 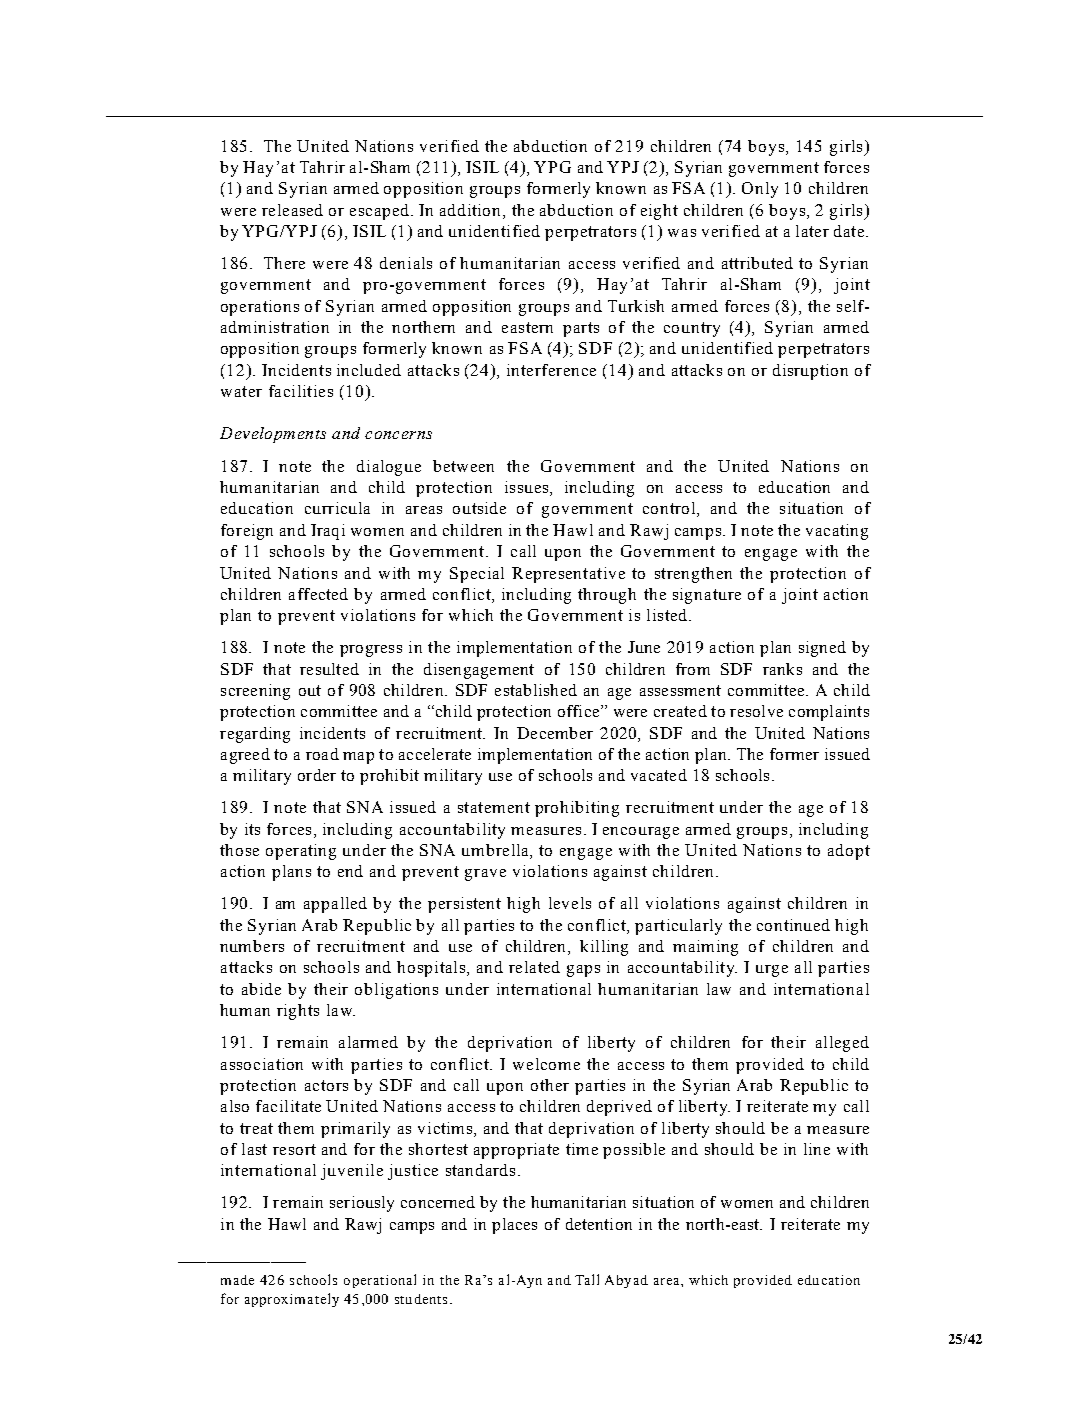 What do you see at coordinates (337, 508) in the screenshot?
I see `curricula` at bounding box center [337, 508].
